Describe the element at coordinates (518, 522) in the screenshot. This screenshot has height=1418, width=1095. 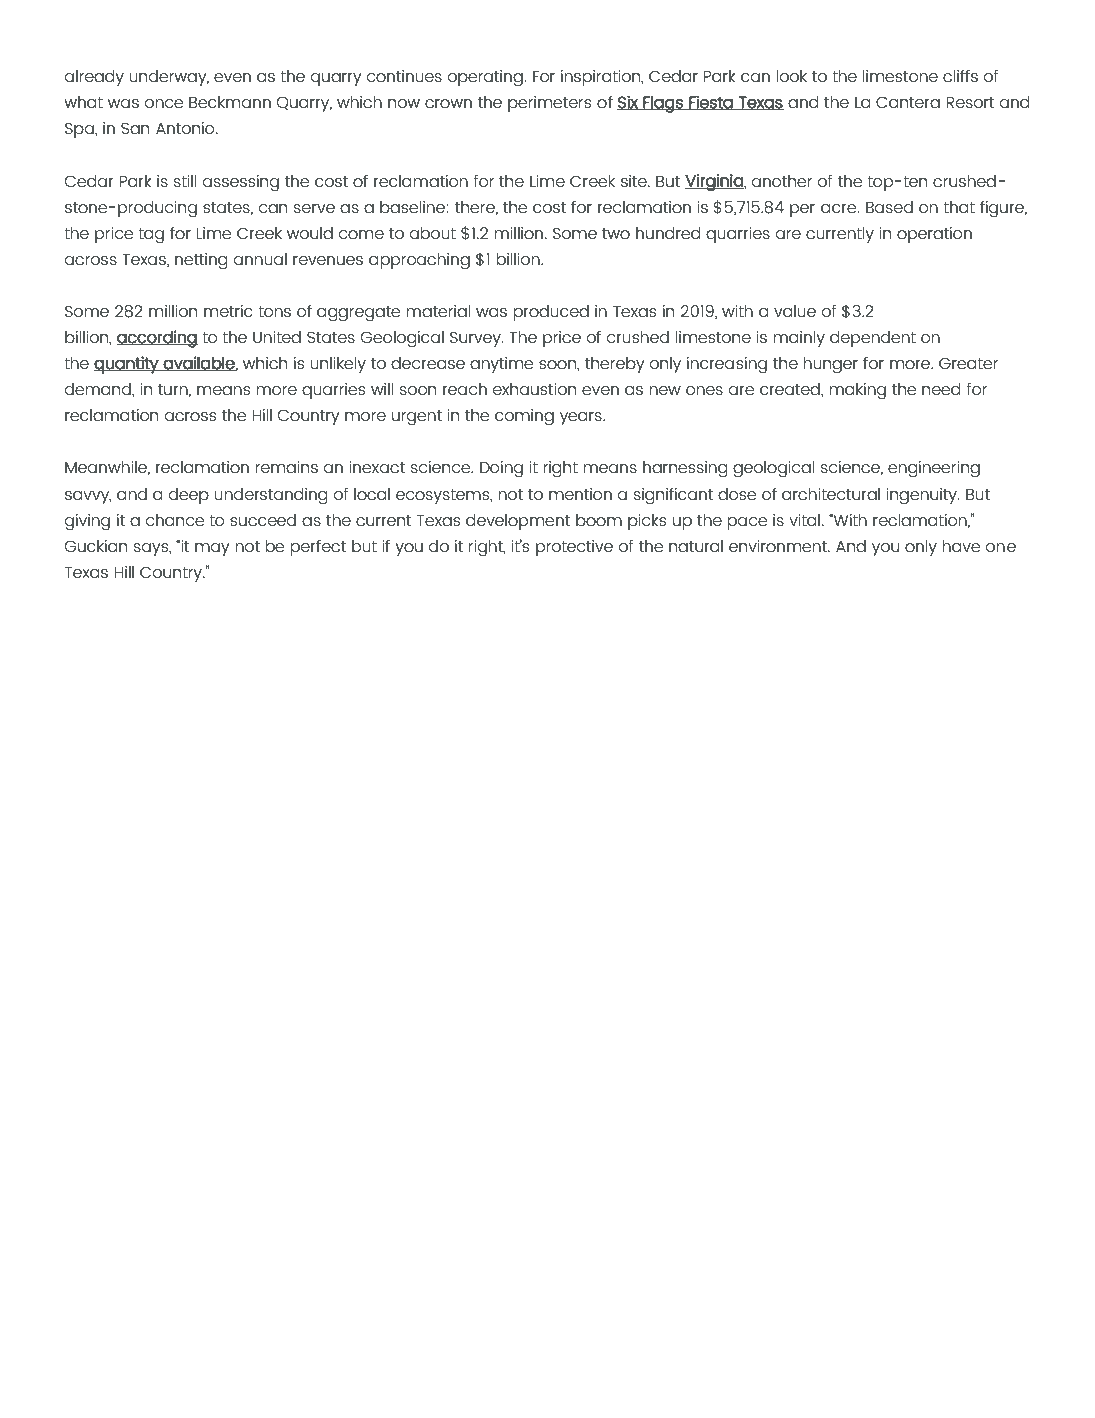
I see `development` at that location.
